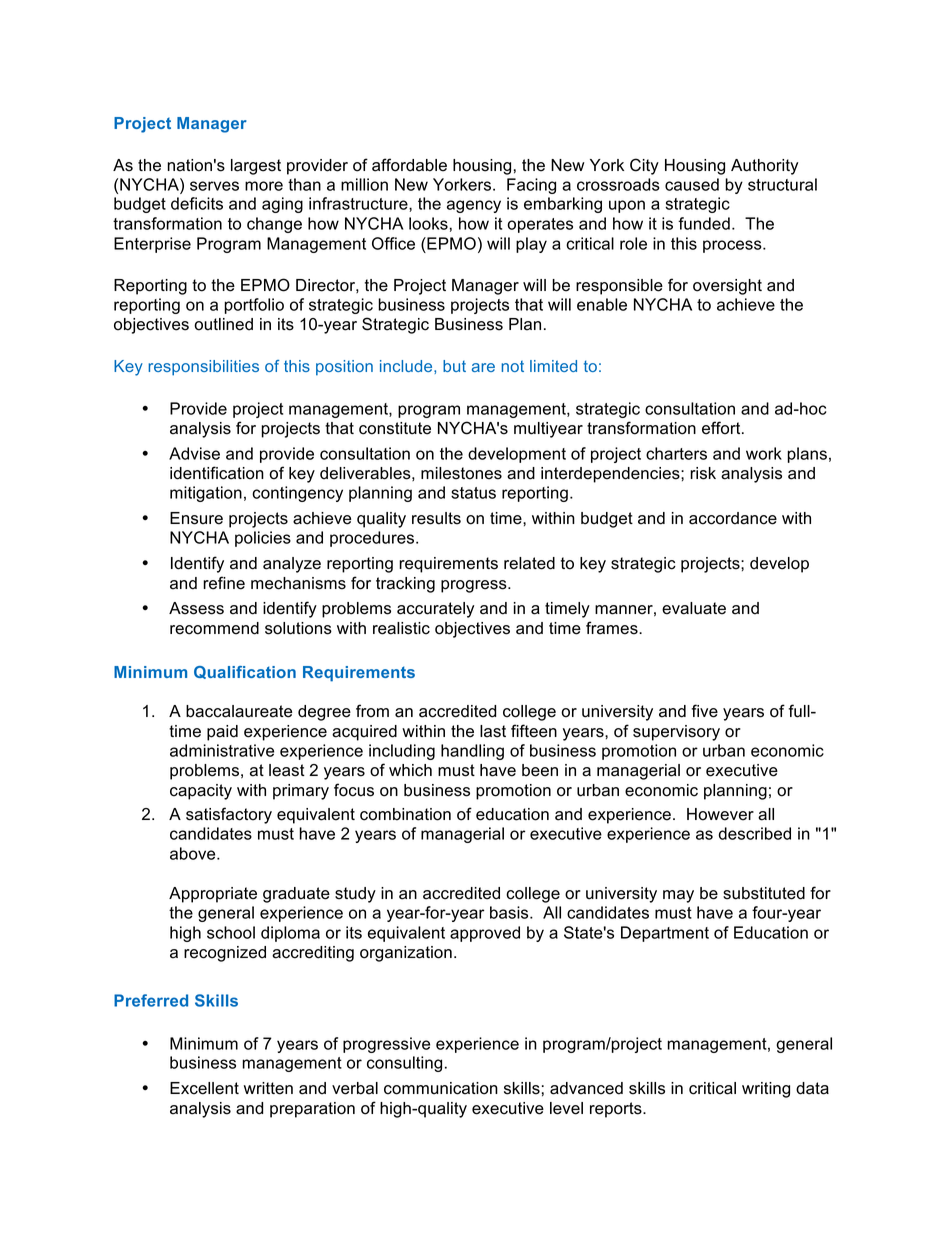 The height and width of the image is (1233, 952). I want to click on Excellent, so click(204, 1088).
